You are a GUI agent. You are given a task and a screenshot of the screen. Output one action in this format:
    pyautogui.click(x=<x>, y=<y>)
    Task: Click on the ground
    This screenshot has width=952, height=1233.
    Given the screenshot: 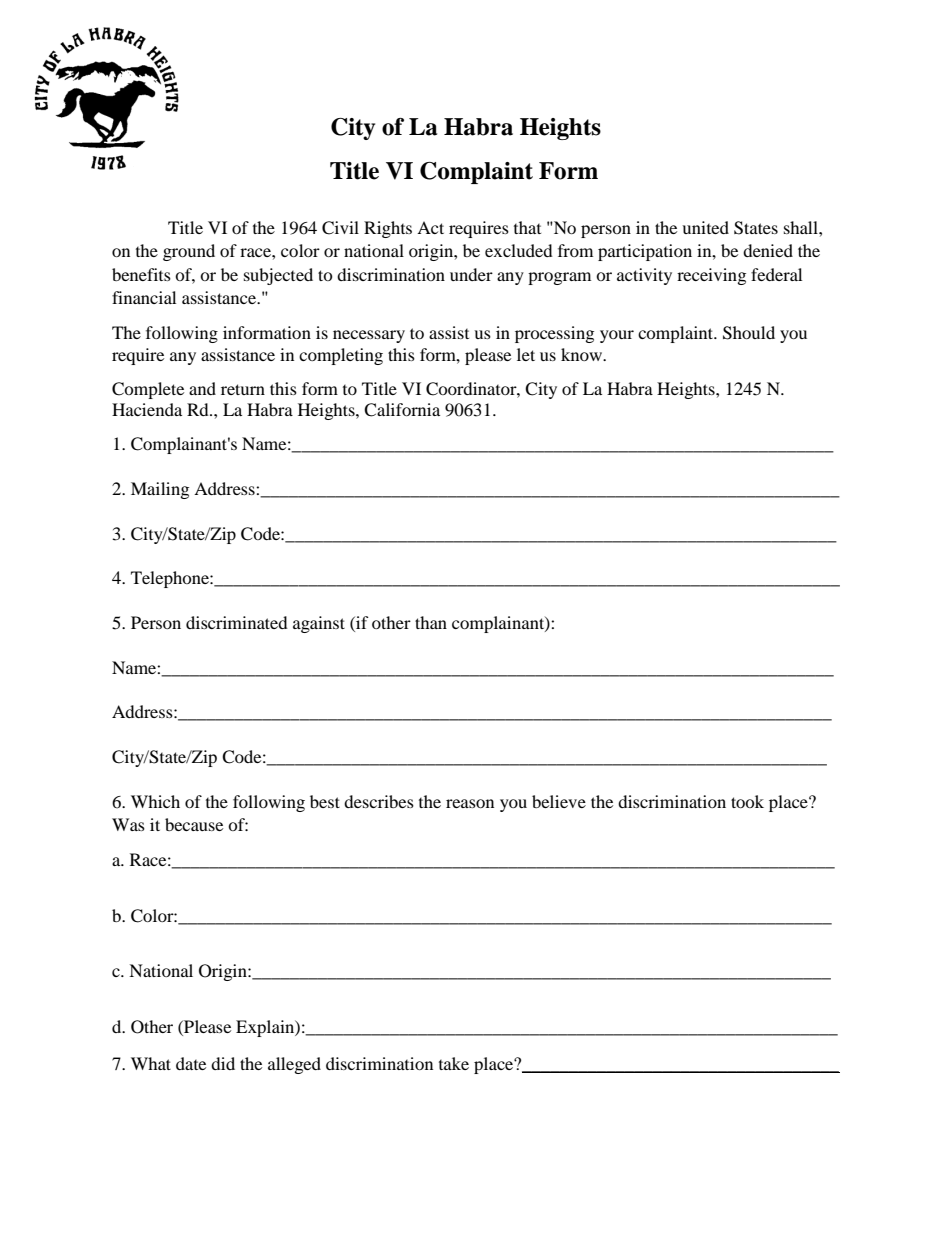 What is the action you would take?
    pyautogui.click(x=189, y=252)
